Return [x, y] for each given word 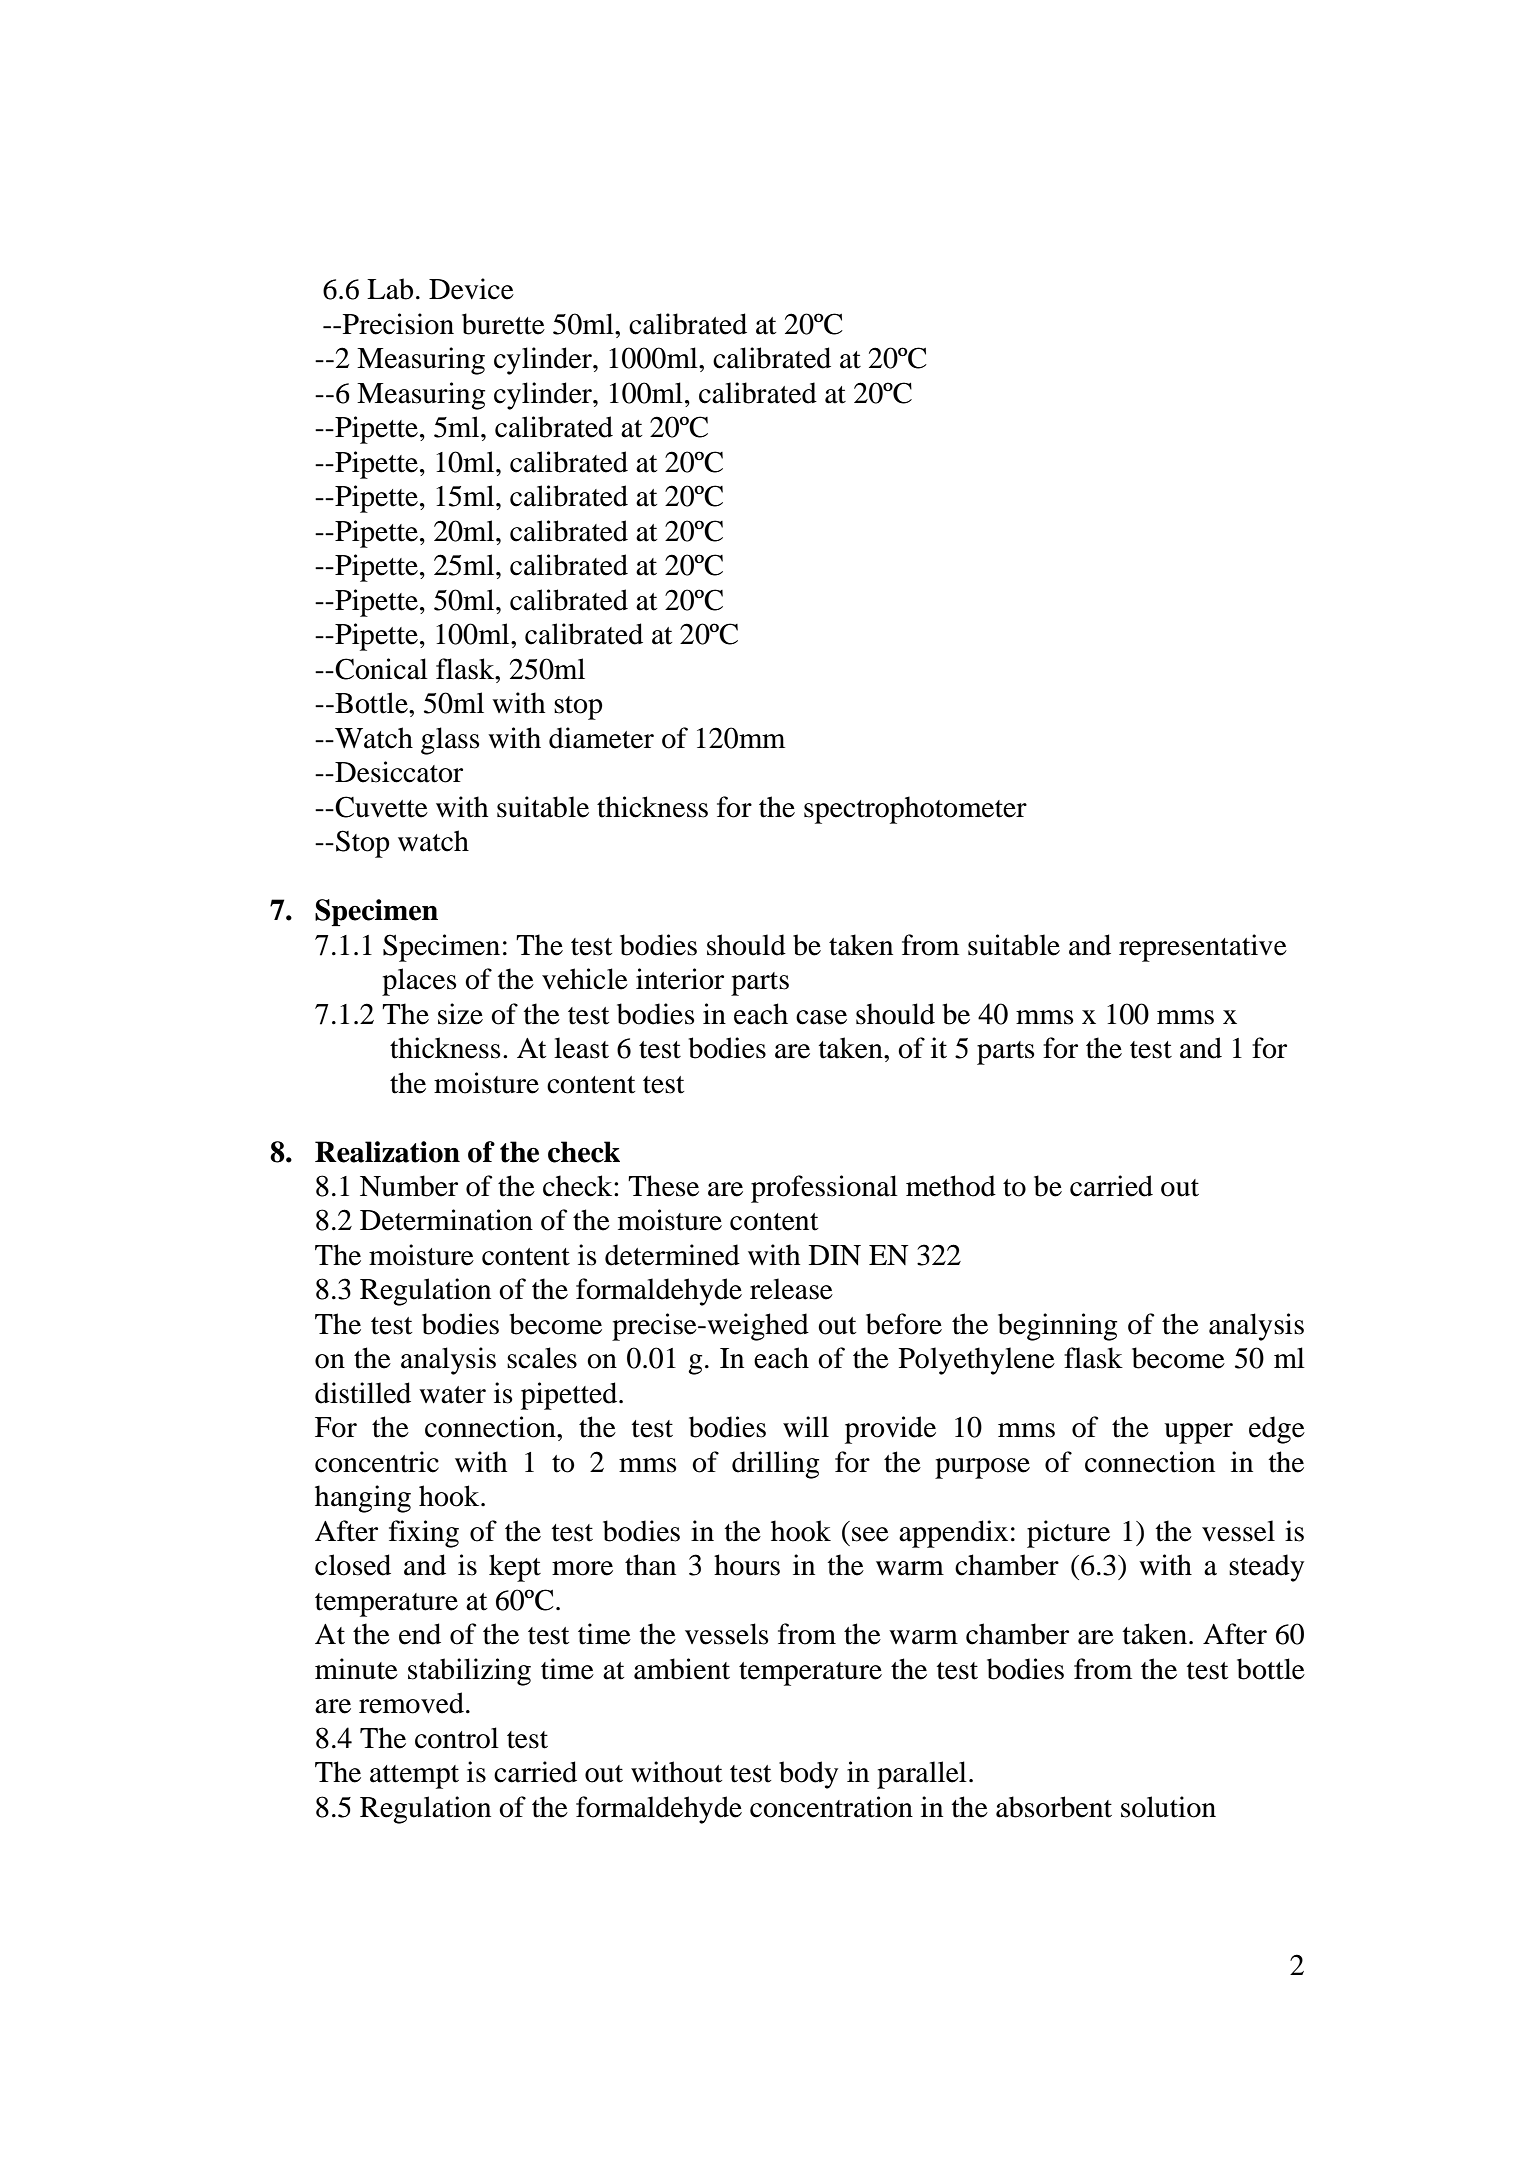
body [808, 1775]
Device [471, 289]
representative [1203, 948]
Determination [446, 1220]
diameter [601, 738]
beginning [1057, 1327]
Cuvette [380, 807]
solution [1168, 1807]
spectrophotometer [915, 810]
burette [503, 324]
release [791, 1289]
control [457, 1738]
